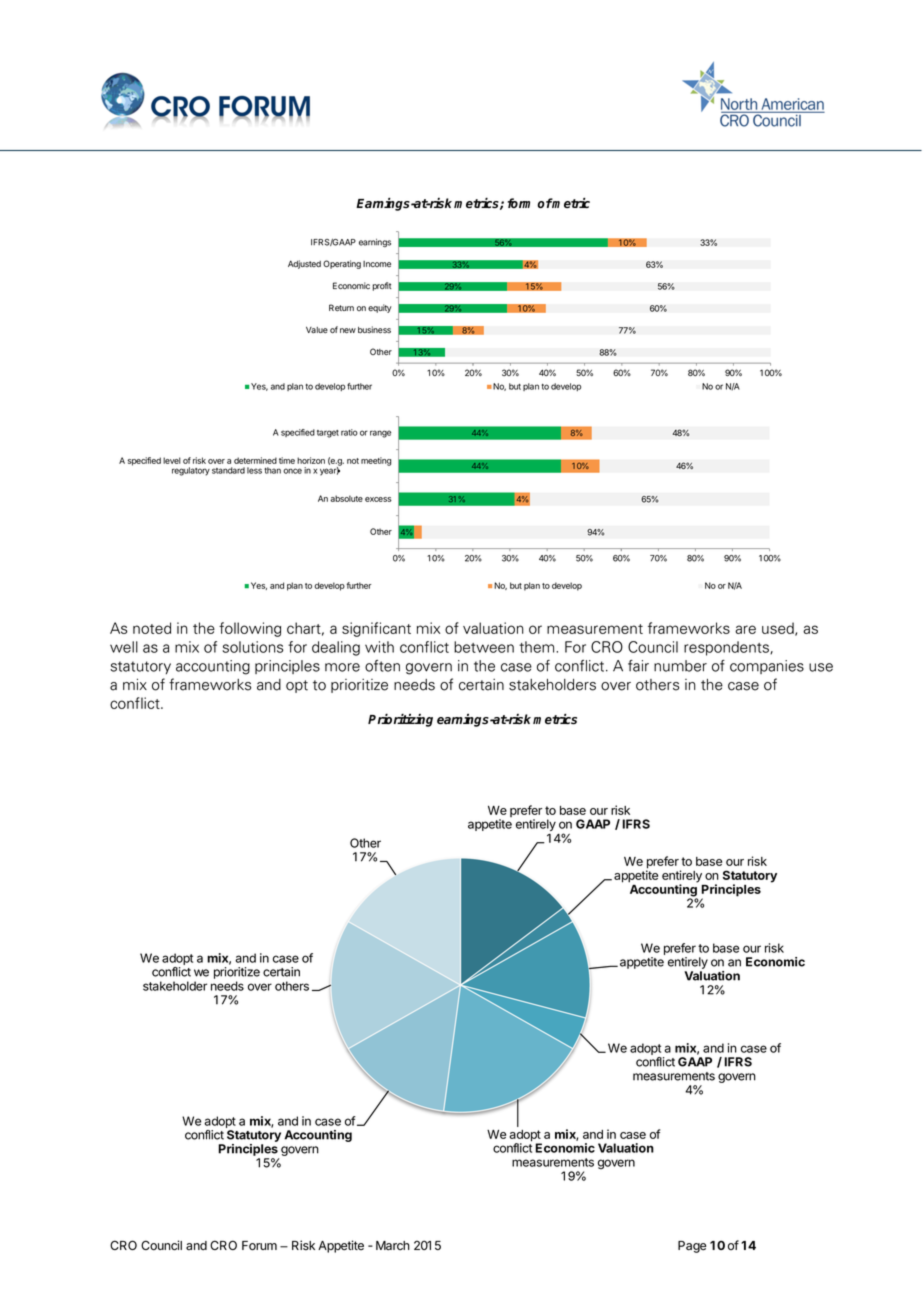 The width and height of the screenshot is (924, 1308). Describe the element at coordinates (393, 1246) in the screenshot. I see `March` at that location.
